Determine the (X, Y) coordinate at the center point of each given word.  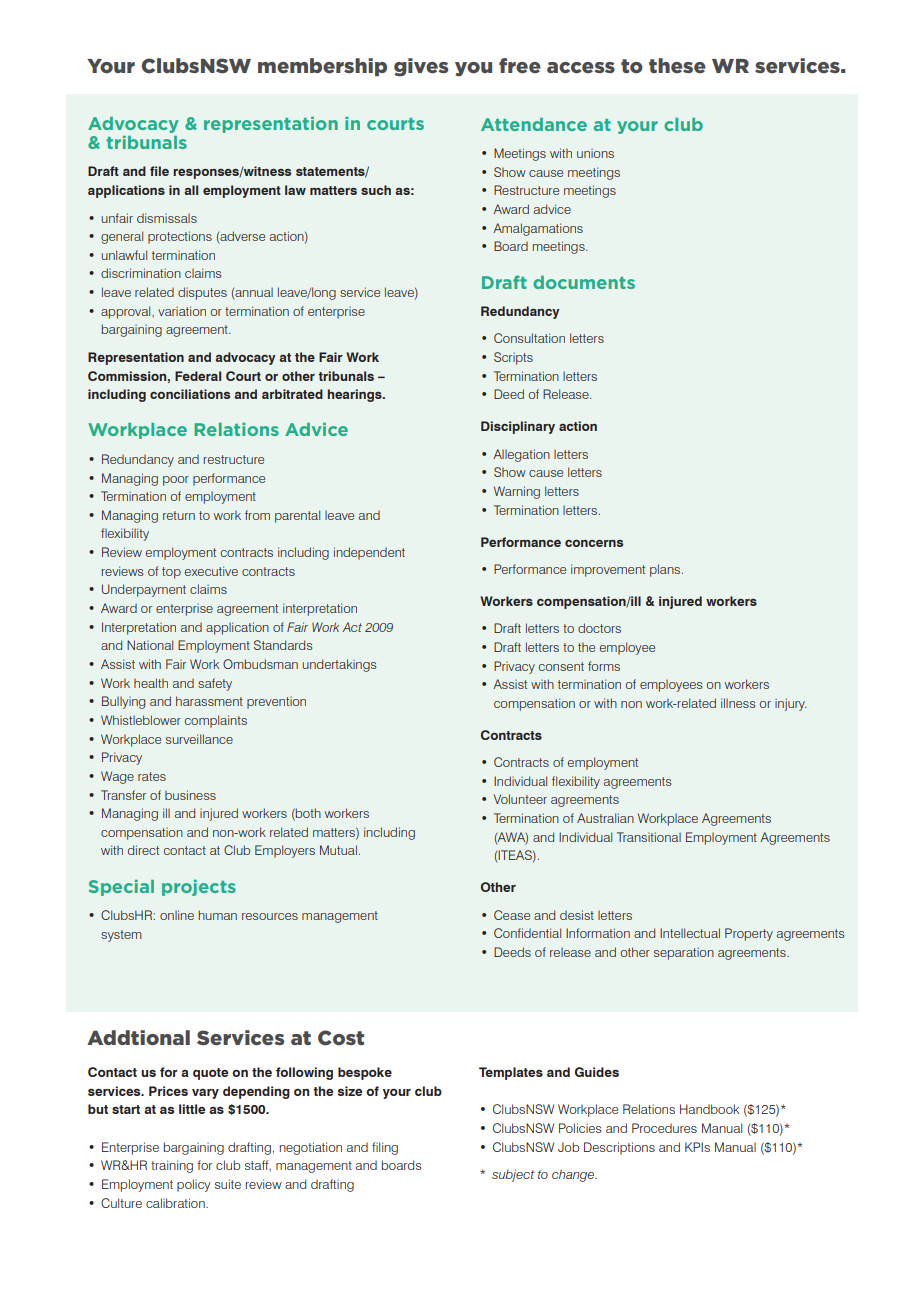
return (179, 515)
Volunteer (520, 799)
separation (684, 954)
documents (584, 282)
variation (182, 311)
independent (369, 553)
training (172, 1166)
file (159, 171)
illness (738, 703)
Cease (512, 915)
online (177, 915)
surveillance (199, 739)
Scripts (513, 358)
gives (421, 67)
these (677, 65)
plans (666, 570)
